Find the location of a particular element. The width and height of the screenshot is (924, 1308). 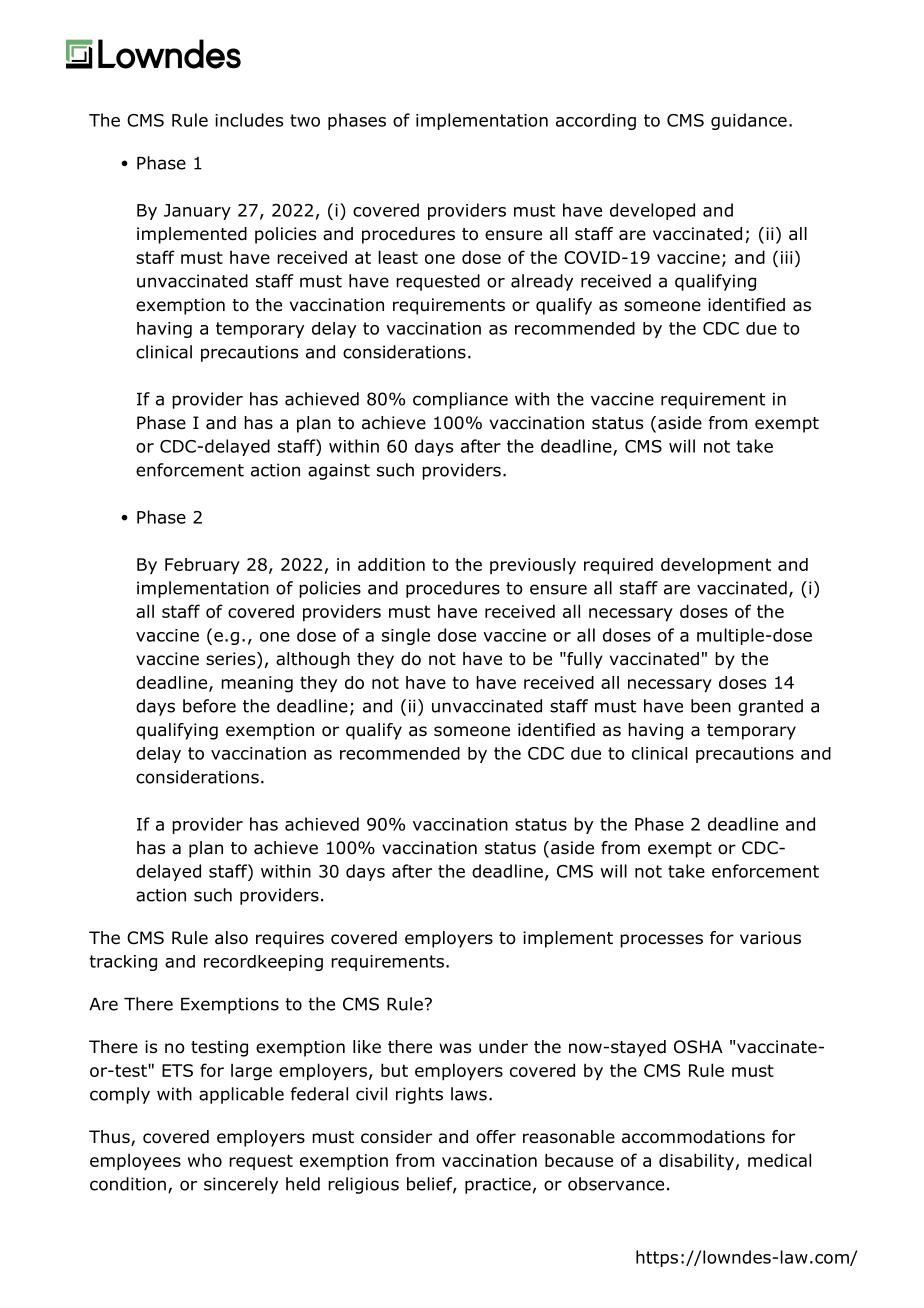

who is located at coordinates (205, 1160).
